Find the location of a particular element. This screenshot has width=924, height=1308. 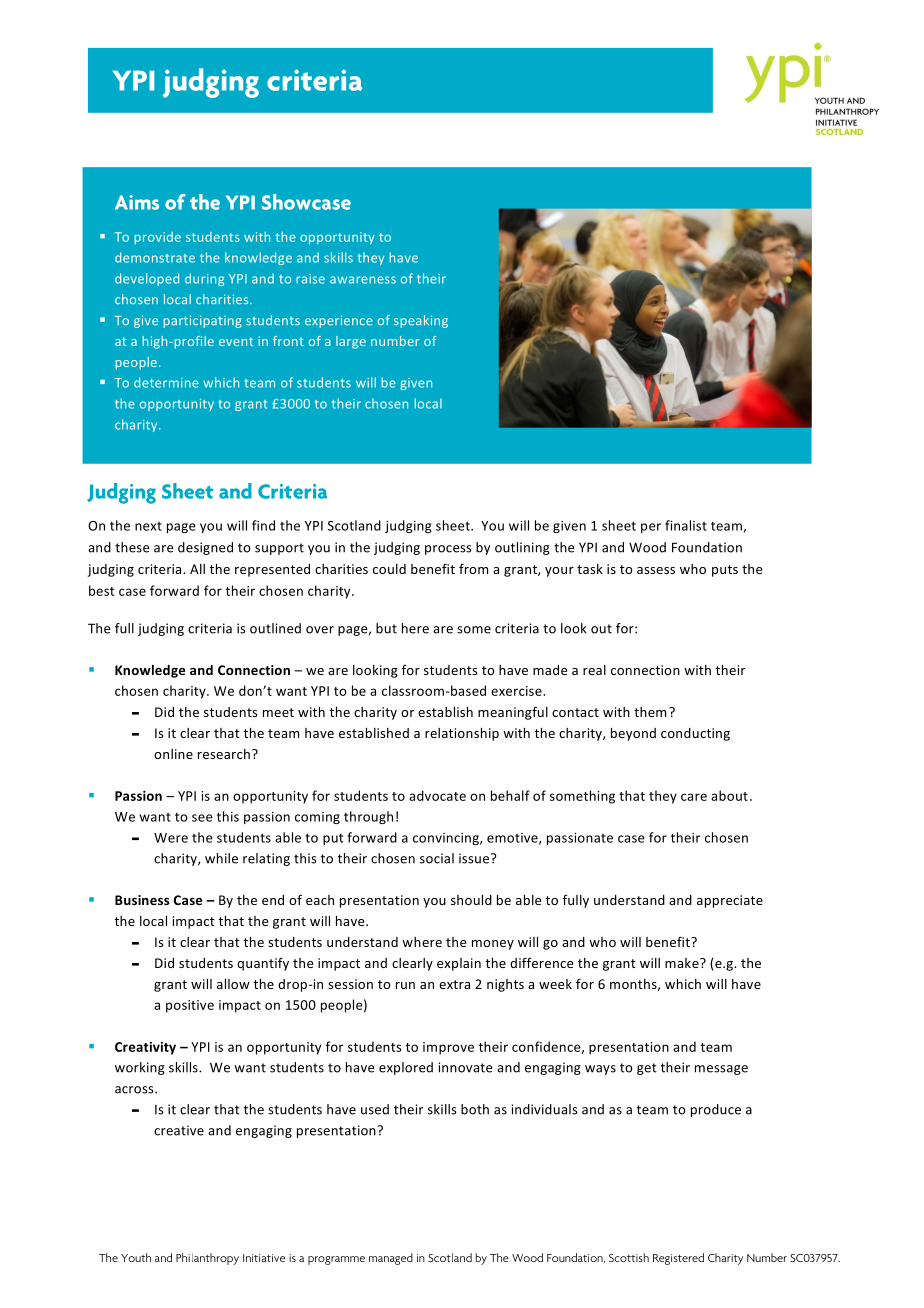

positive is located at coordinates (190, 1006).
